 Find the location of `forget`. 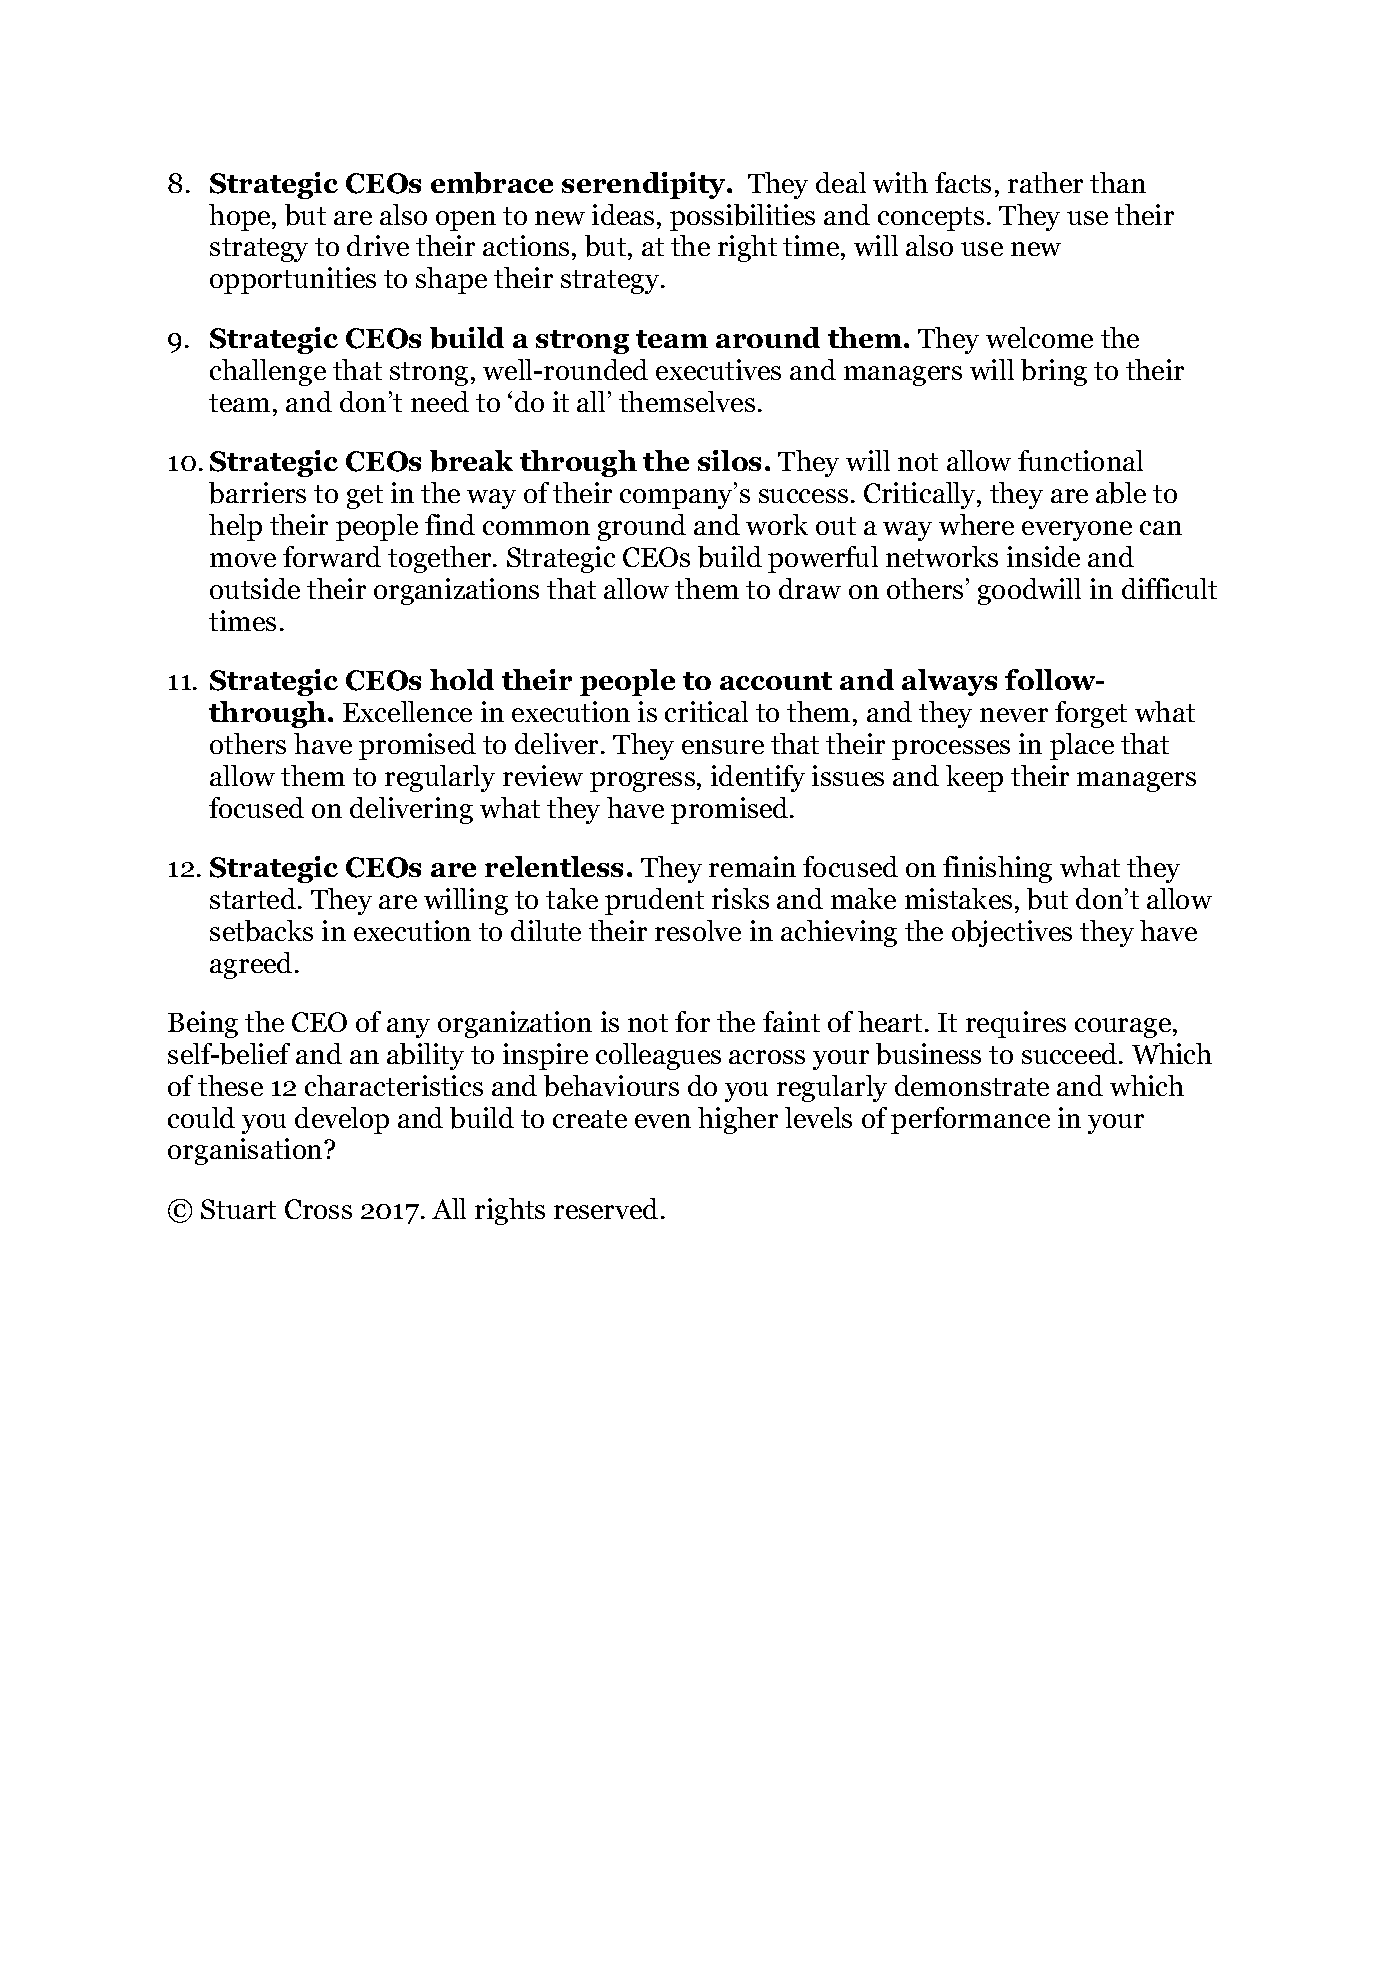

forget is located at coordinates (1091, 714).
